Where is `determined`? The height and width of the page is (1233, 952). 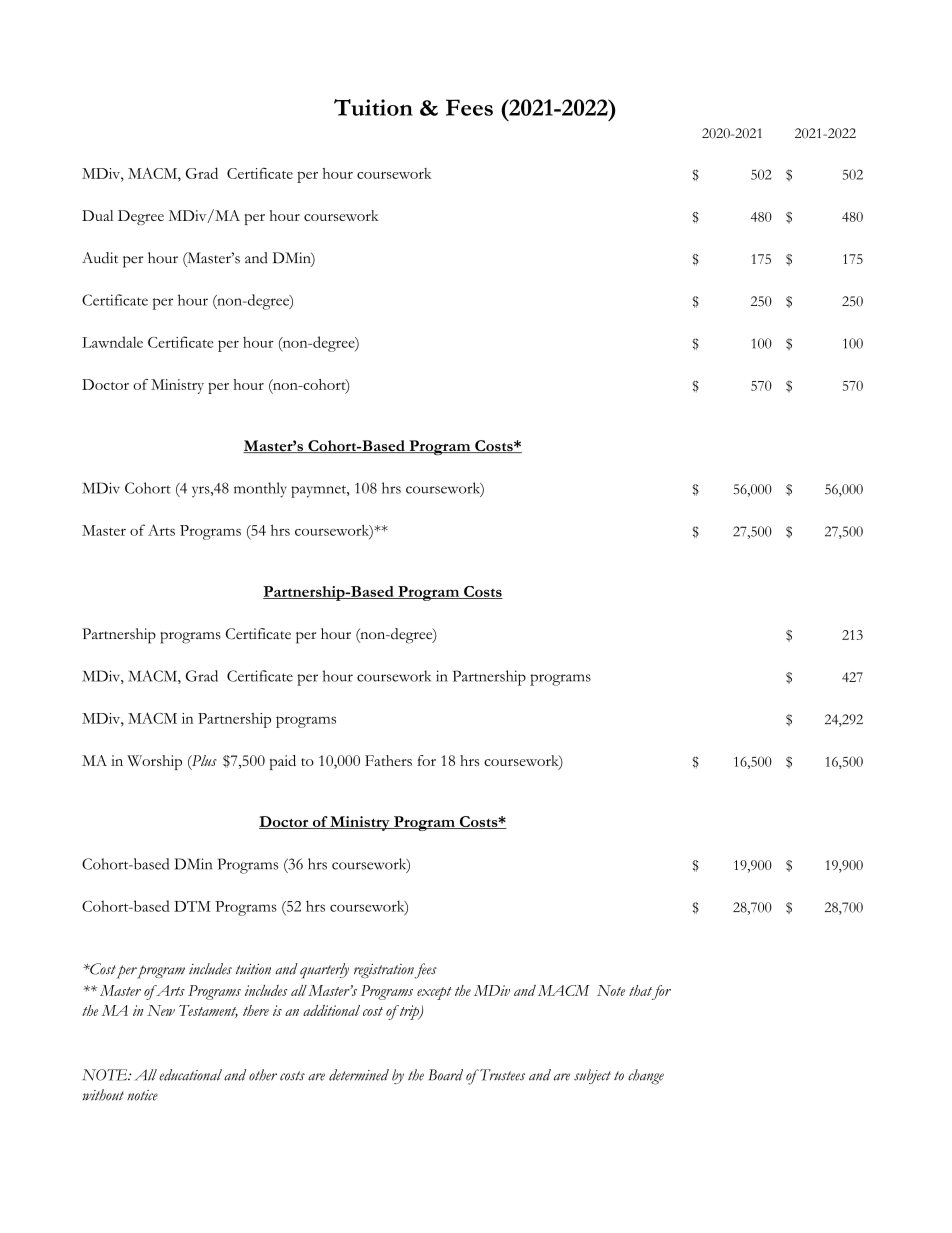
determined is located at coordinates (359, 1075).
